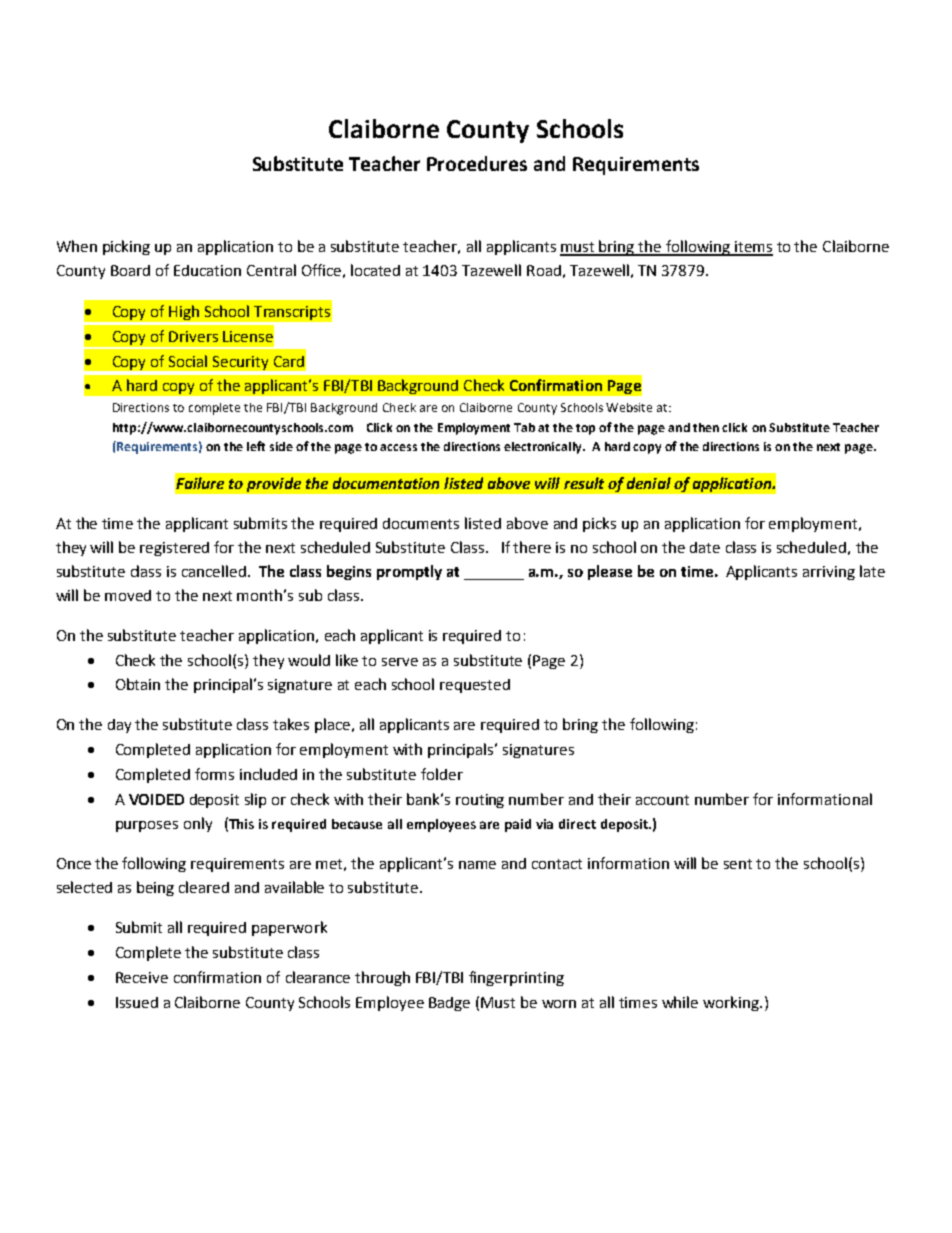 This screenshot has height=1233, width=952. What do you see at coordinates (256, 446) in the screenshot?
I see `left` at bounding box center [256, 446].
